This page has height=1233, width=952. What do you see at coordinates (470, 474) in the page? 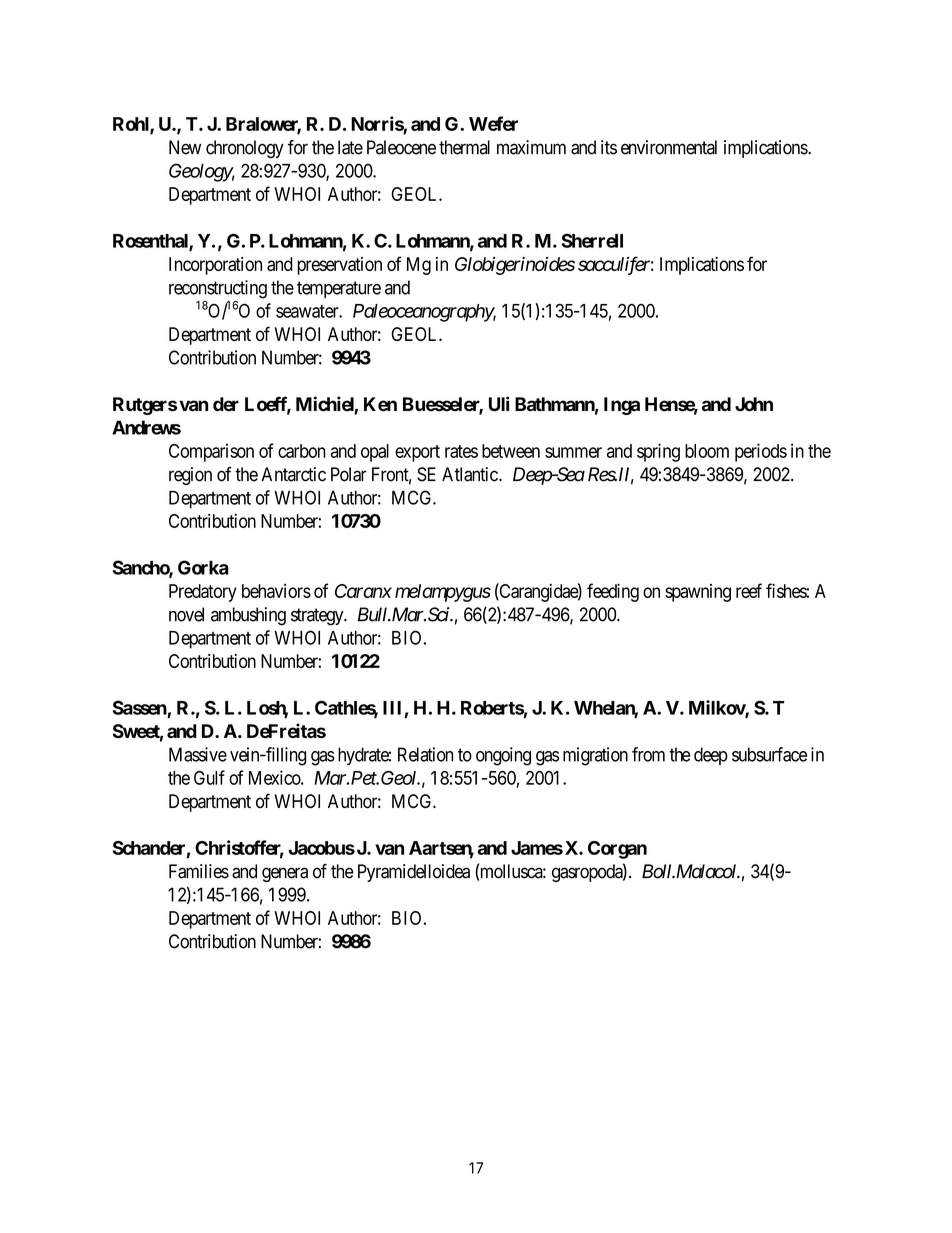
I see `Atlantic` at bounding box center [470, 474].
